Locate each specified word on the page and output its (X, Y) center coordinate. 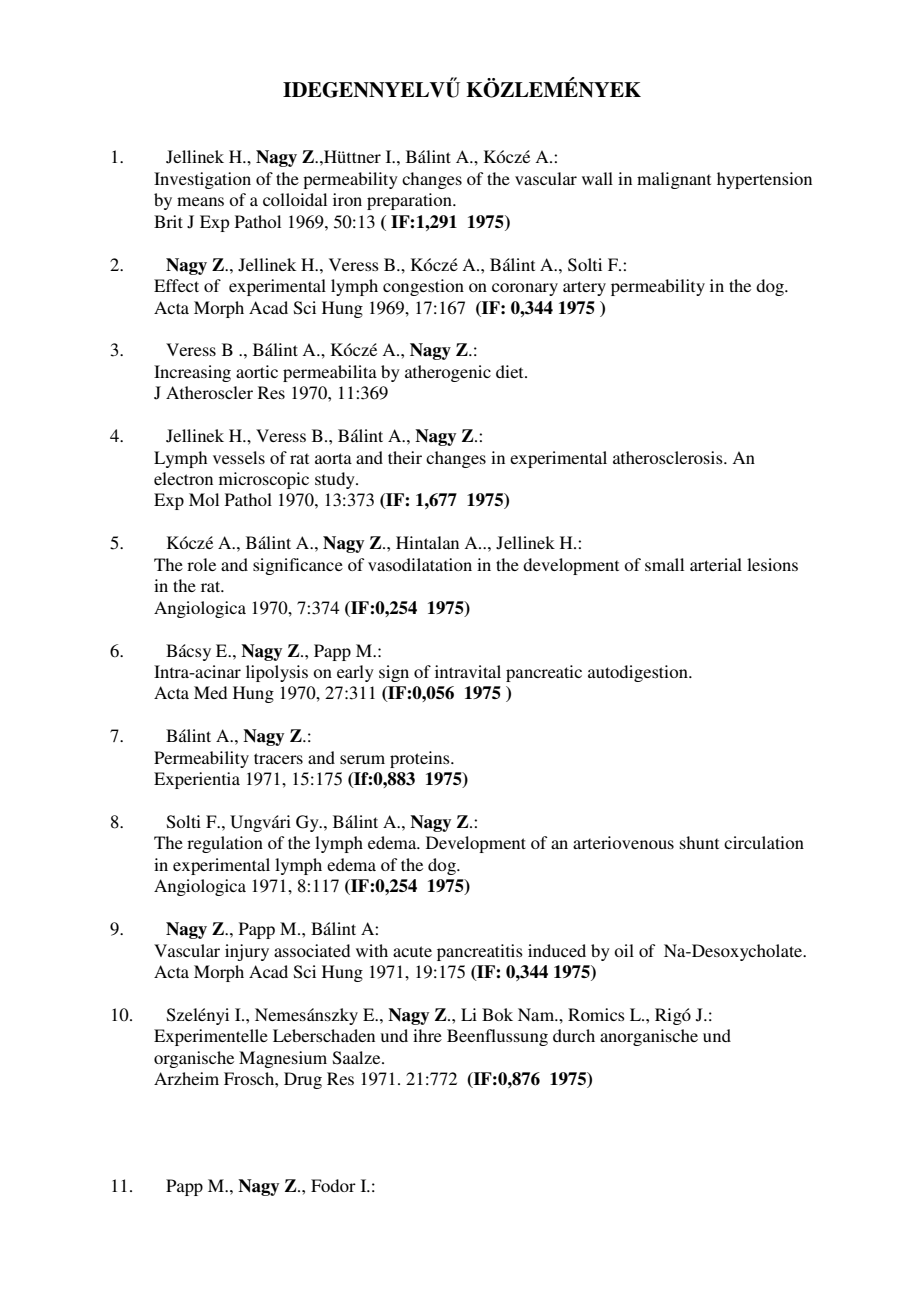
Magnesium (283, 1059)
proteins (421, 759)
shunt (699, 842)
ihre (427, 1035)
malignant (674, 180)
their (405, 457)
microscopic (264, 480)
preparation (410, 201)
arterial (716, 564)
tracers (278, 758)
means (200, 201)
